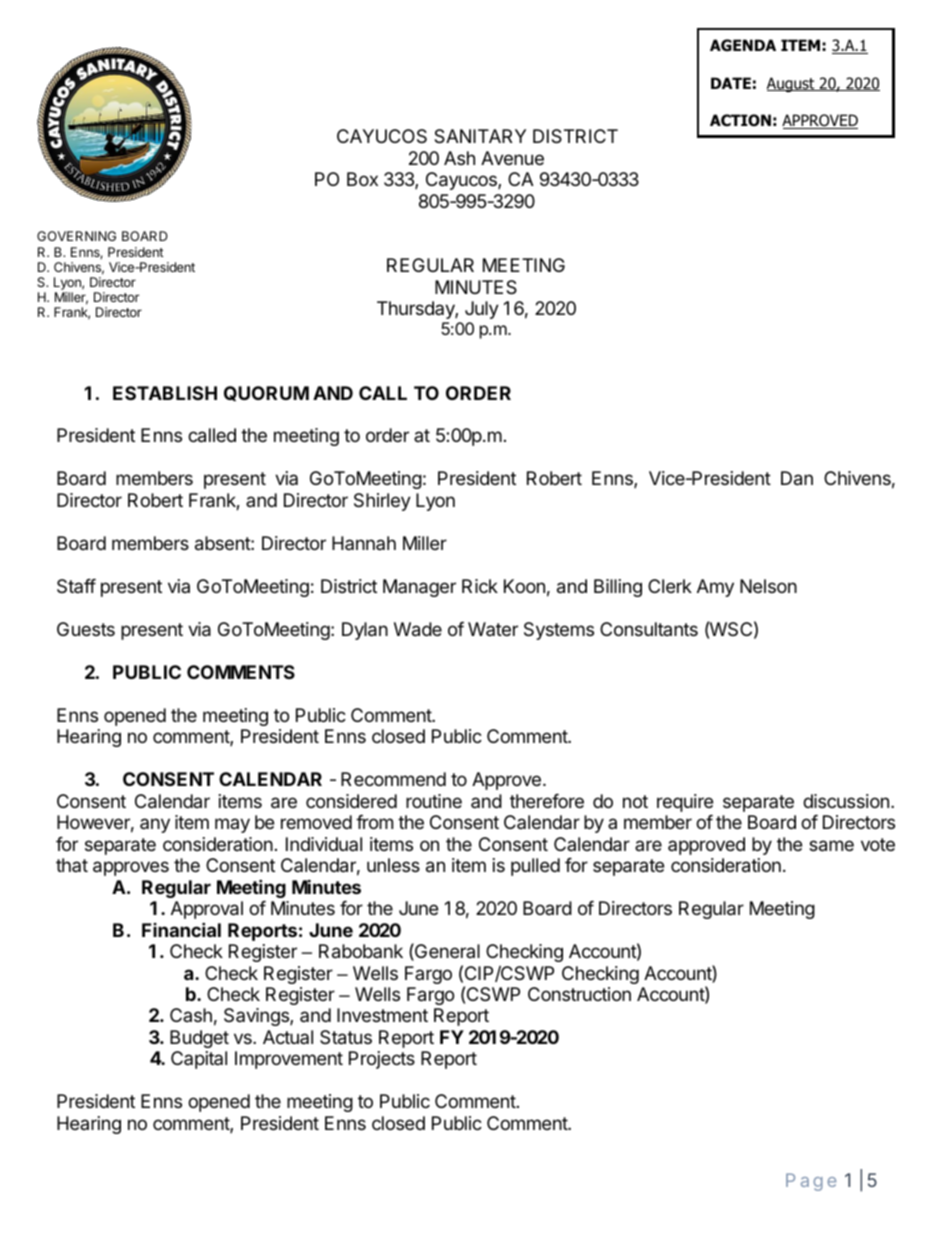  Describe the element at coordinates (480, 136) in the screenshot. I see `SANITARY` at that location.
